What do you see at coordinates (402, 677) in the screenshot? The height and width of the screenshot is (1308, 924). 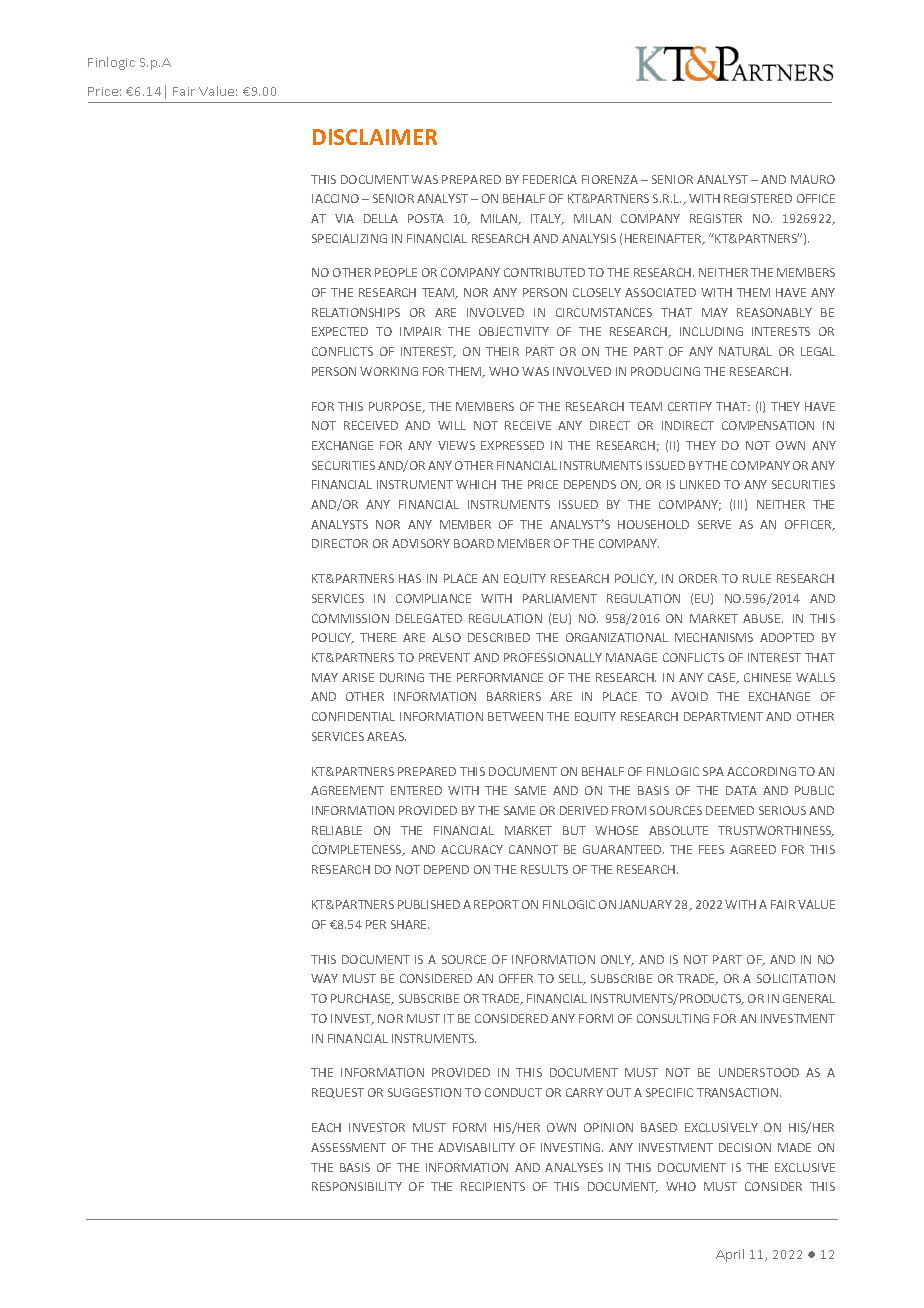 I see `DURING` at bounding box center [402, 677].
